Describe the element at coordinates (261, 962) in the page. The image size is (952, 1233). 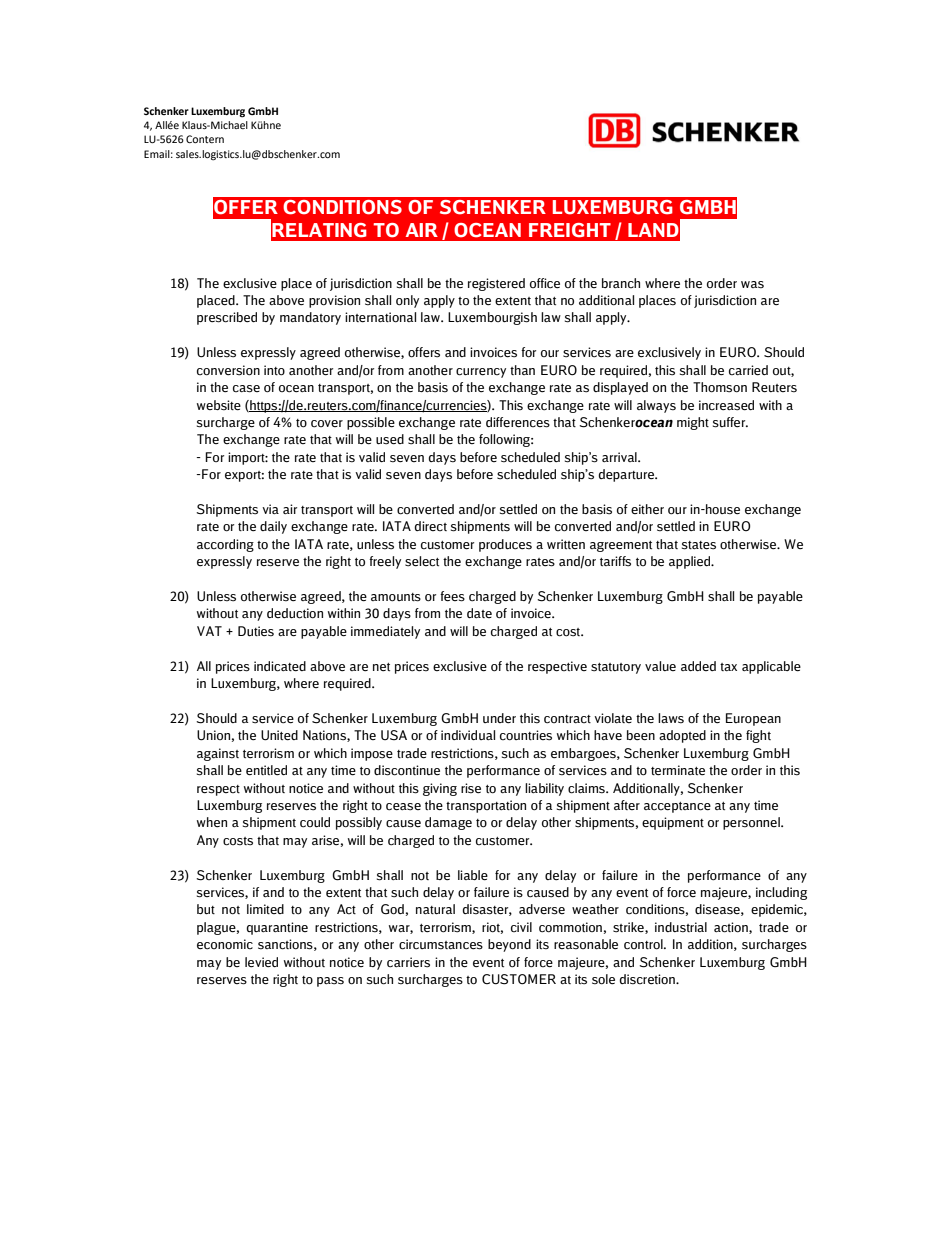
I see `levied` at that location.
